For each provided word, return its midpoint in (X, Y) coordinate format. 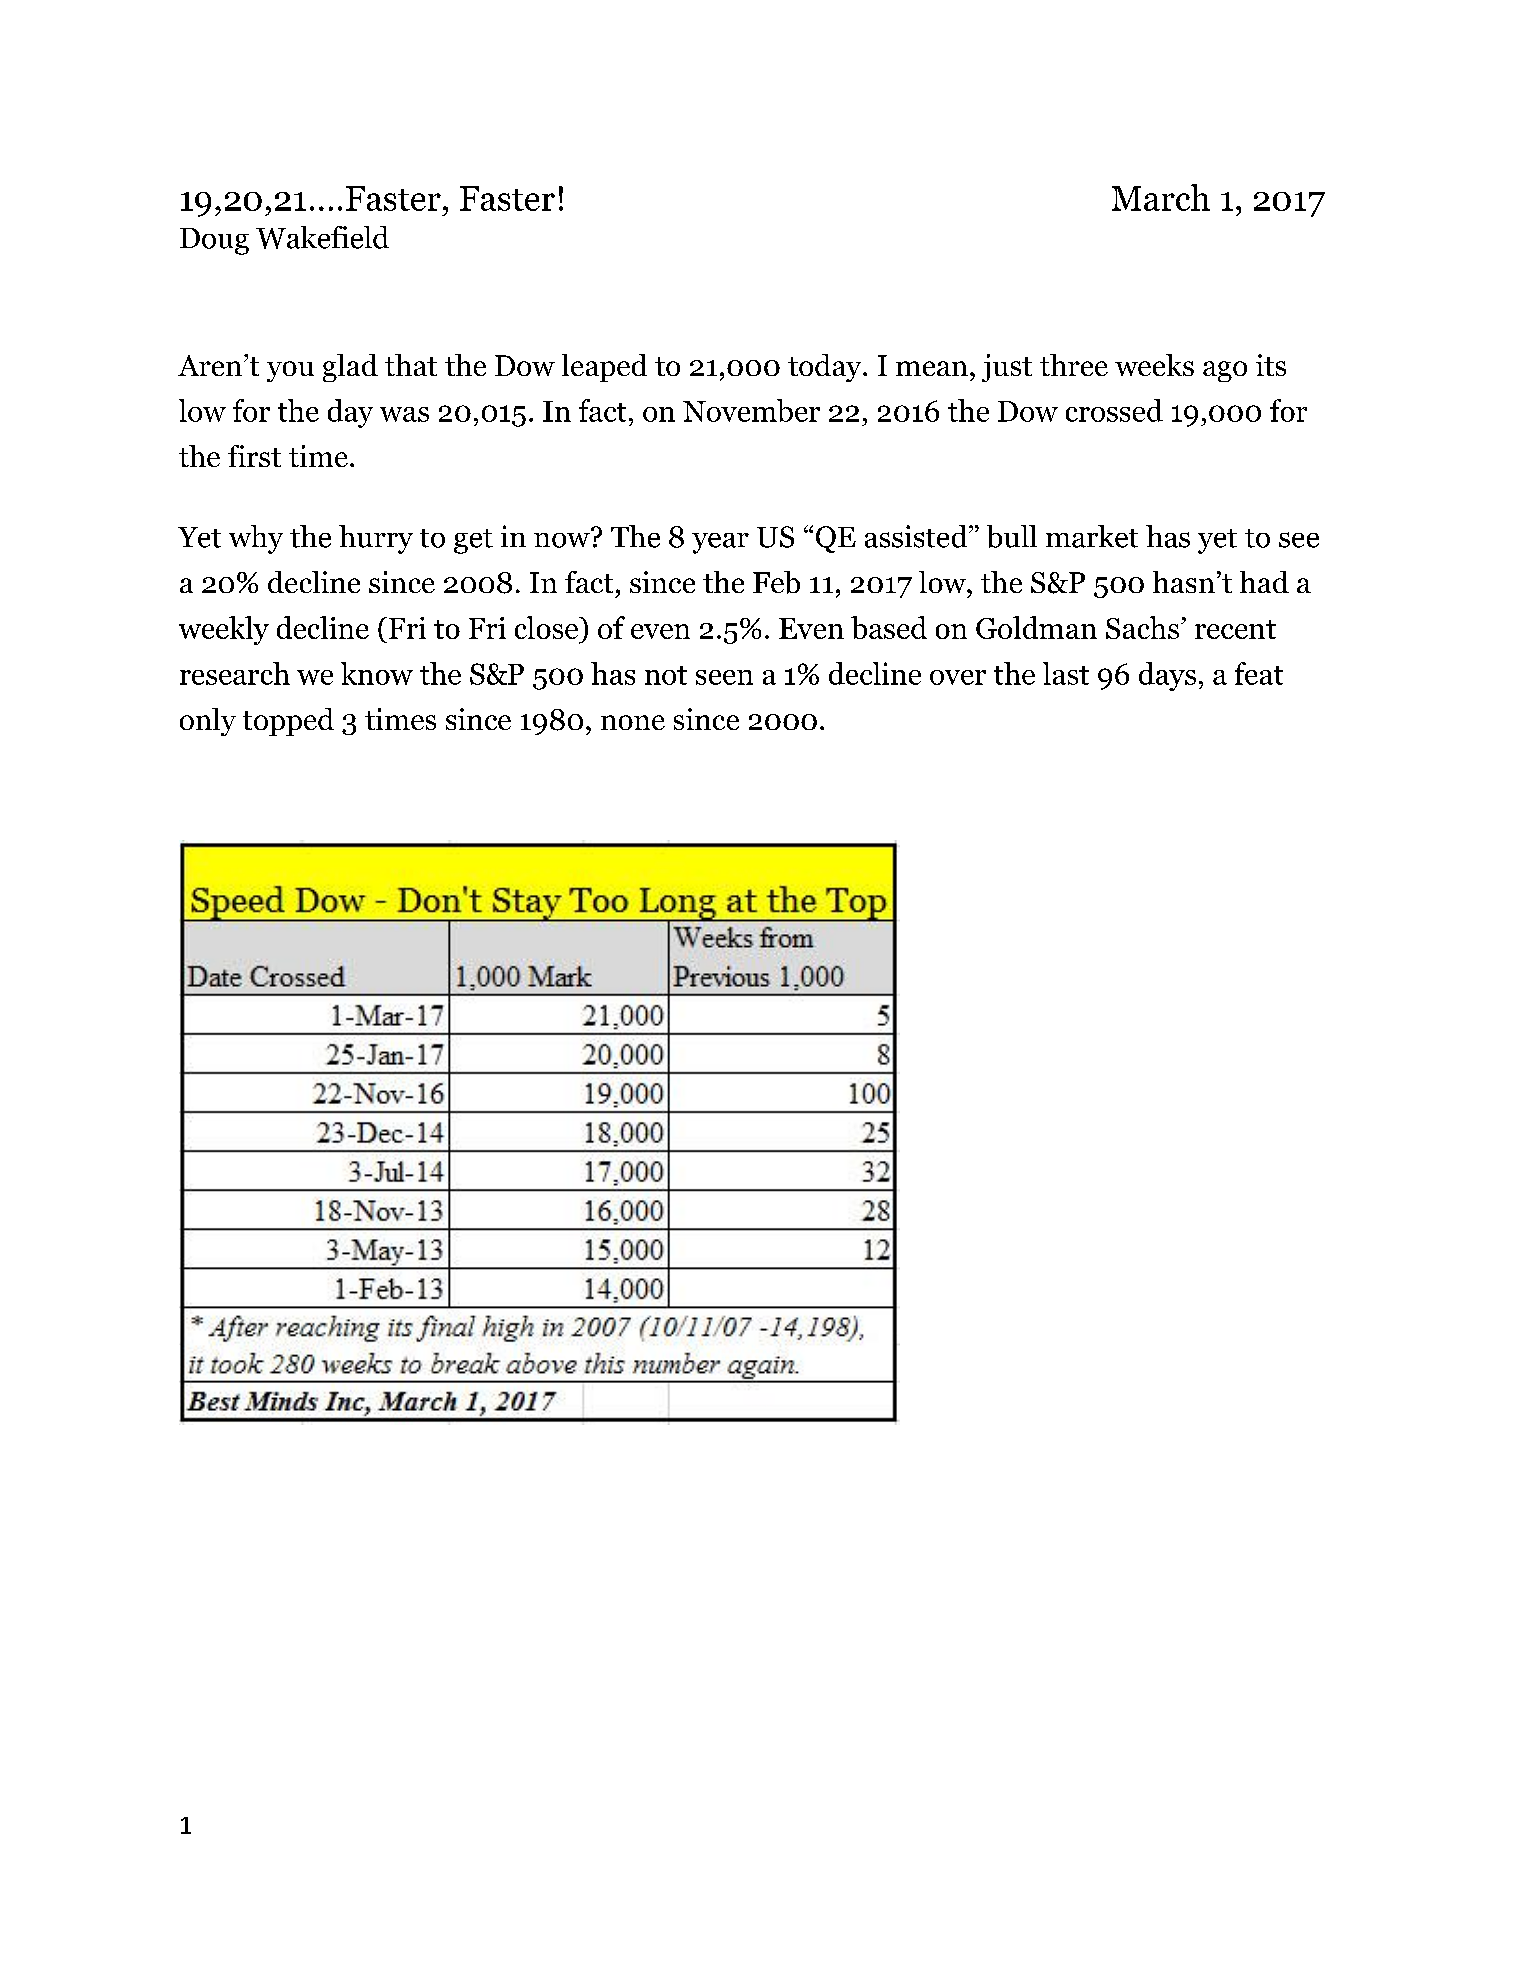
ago (1225, 371)
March (1161, 197)
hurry (376, 539)
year (720, 543)
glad (350, 368)
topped (288, 722)
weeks (1154, 365)
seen (724, 677)
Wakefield (322, 237)
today (826, 368)
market (1092, 536)
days (1167, 676)
